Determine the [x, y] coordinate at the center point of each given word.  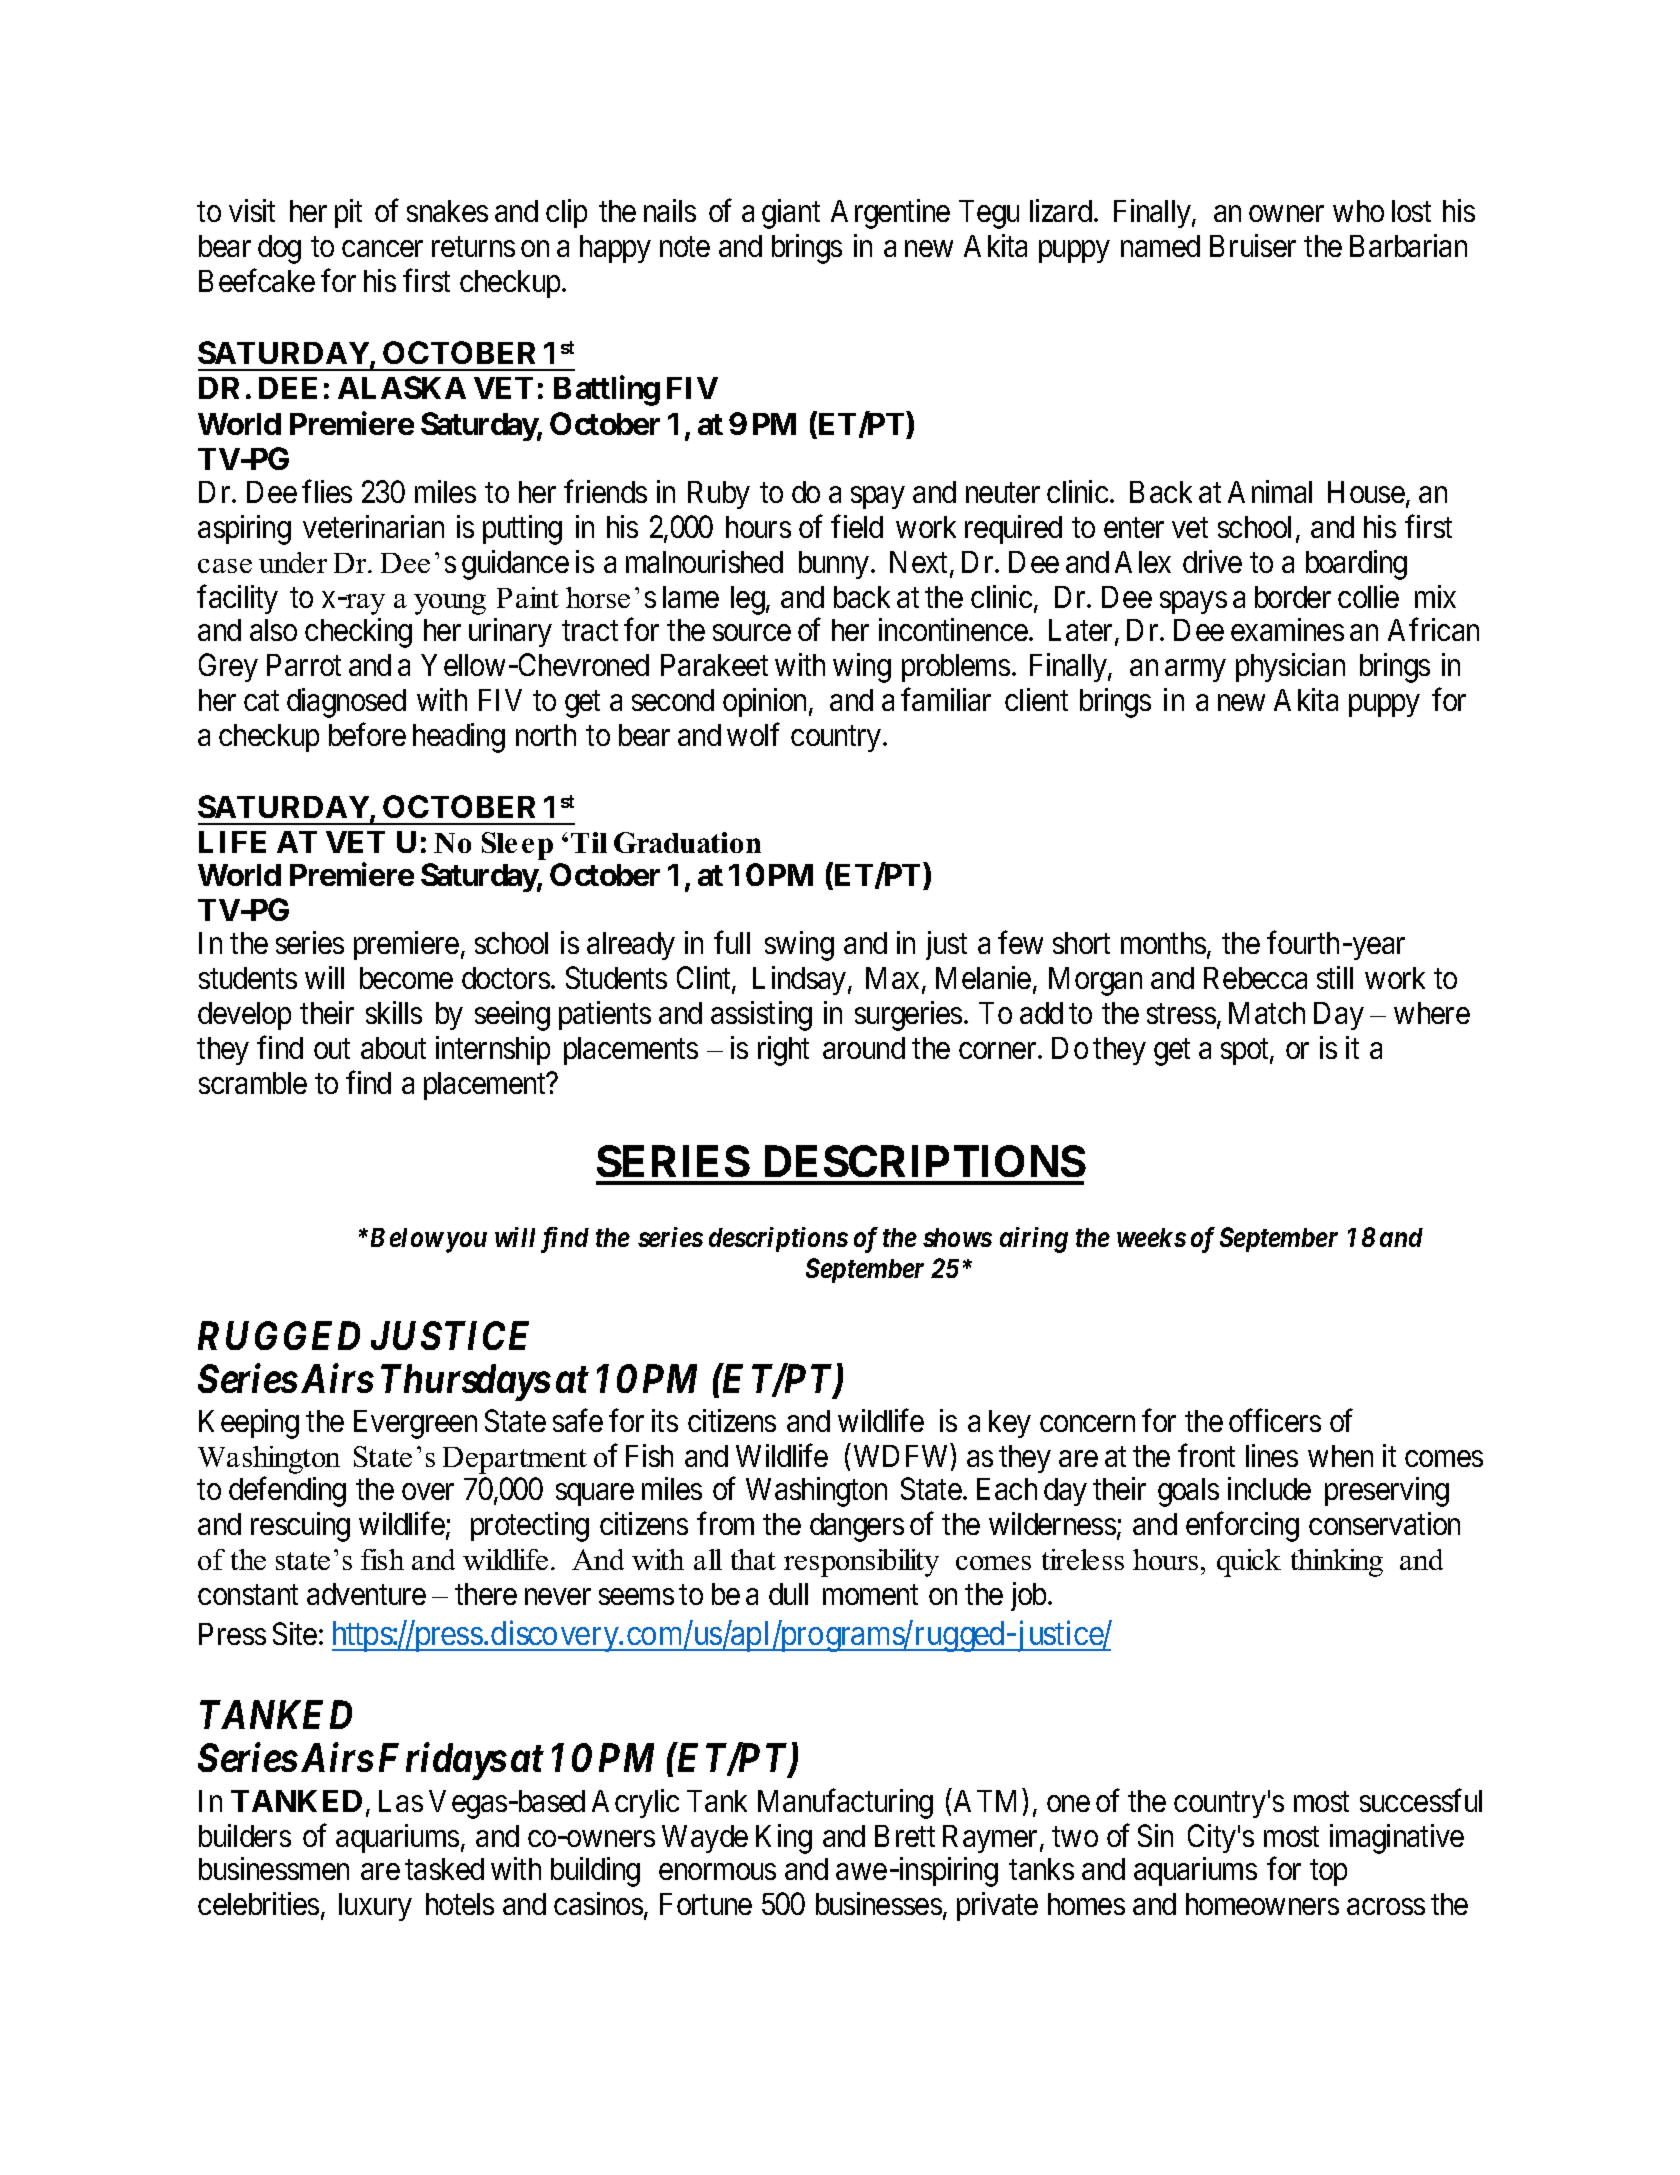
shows [957, 1237]
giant [791, 214]
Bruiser [1253, 245]
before [367, 734]
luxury [375, 1907]
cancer [382, 249]
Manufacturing [845, 1804]
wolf [753, 734]
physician [1290, 667]
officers [1275, 1420]
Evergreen [415, 1424]
